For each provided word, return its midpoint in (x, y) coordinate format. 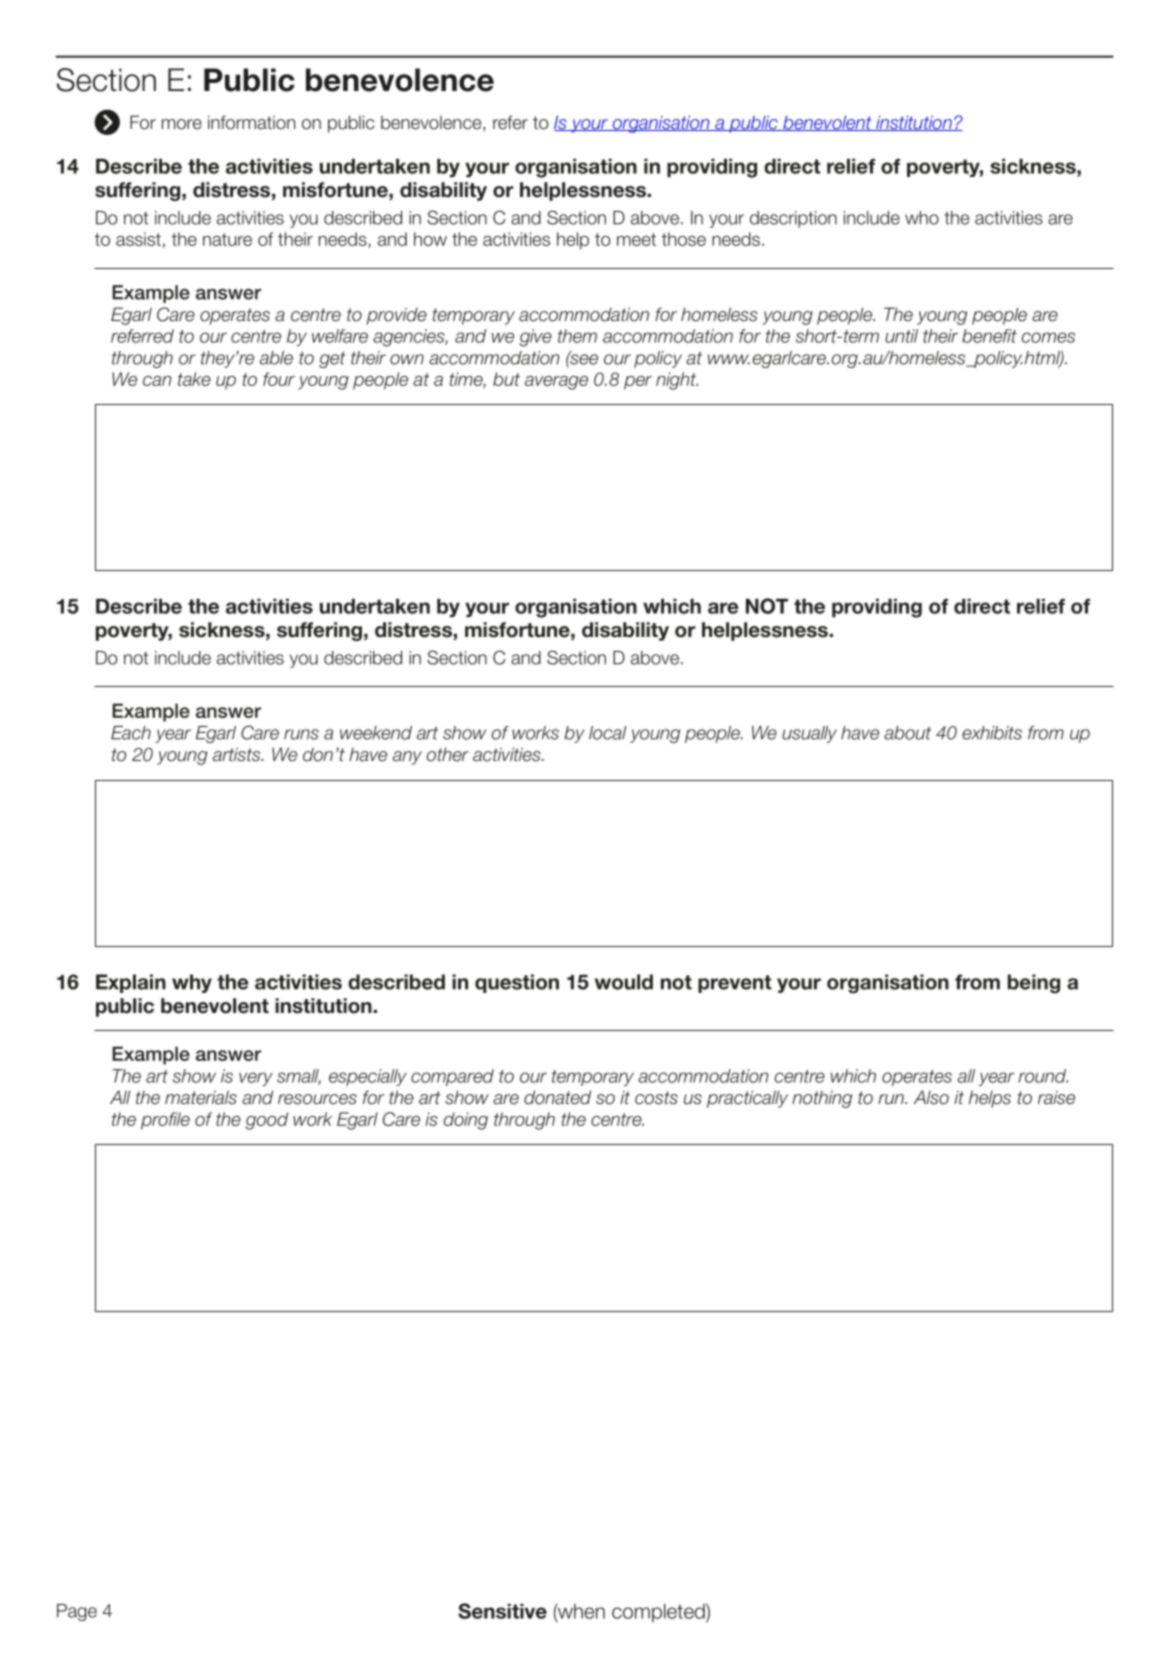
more (182, 124)
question (517, 983)
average (556, 383)
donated (557, 1097)
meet (636, 239)
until (901, 336)
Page (77, 1612)
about (907, 733)
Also (931, 1097)
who (922, 218)
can (157, 381)
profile (165, 1121)
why (192, 983)
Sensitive (502, 1611)
